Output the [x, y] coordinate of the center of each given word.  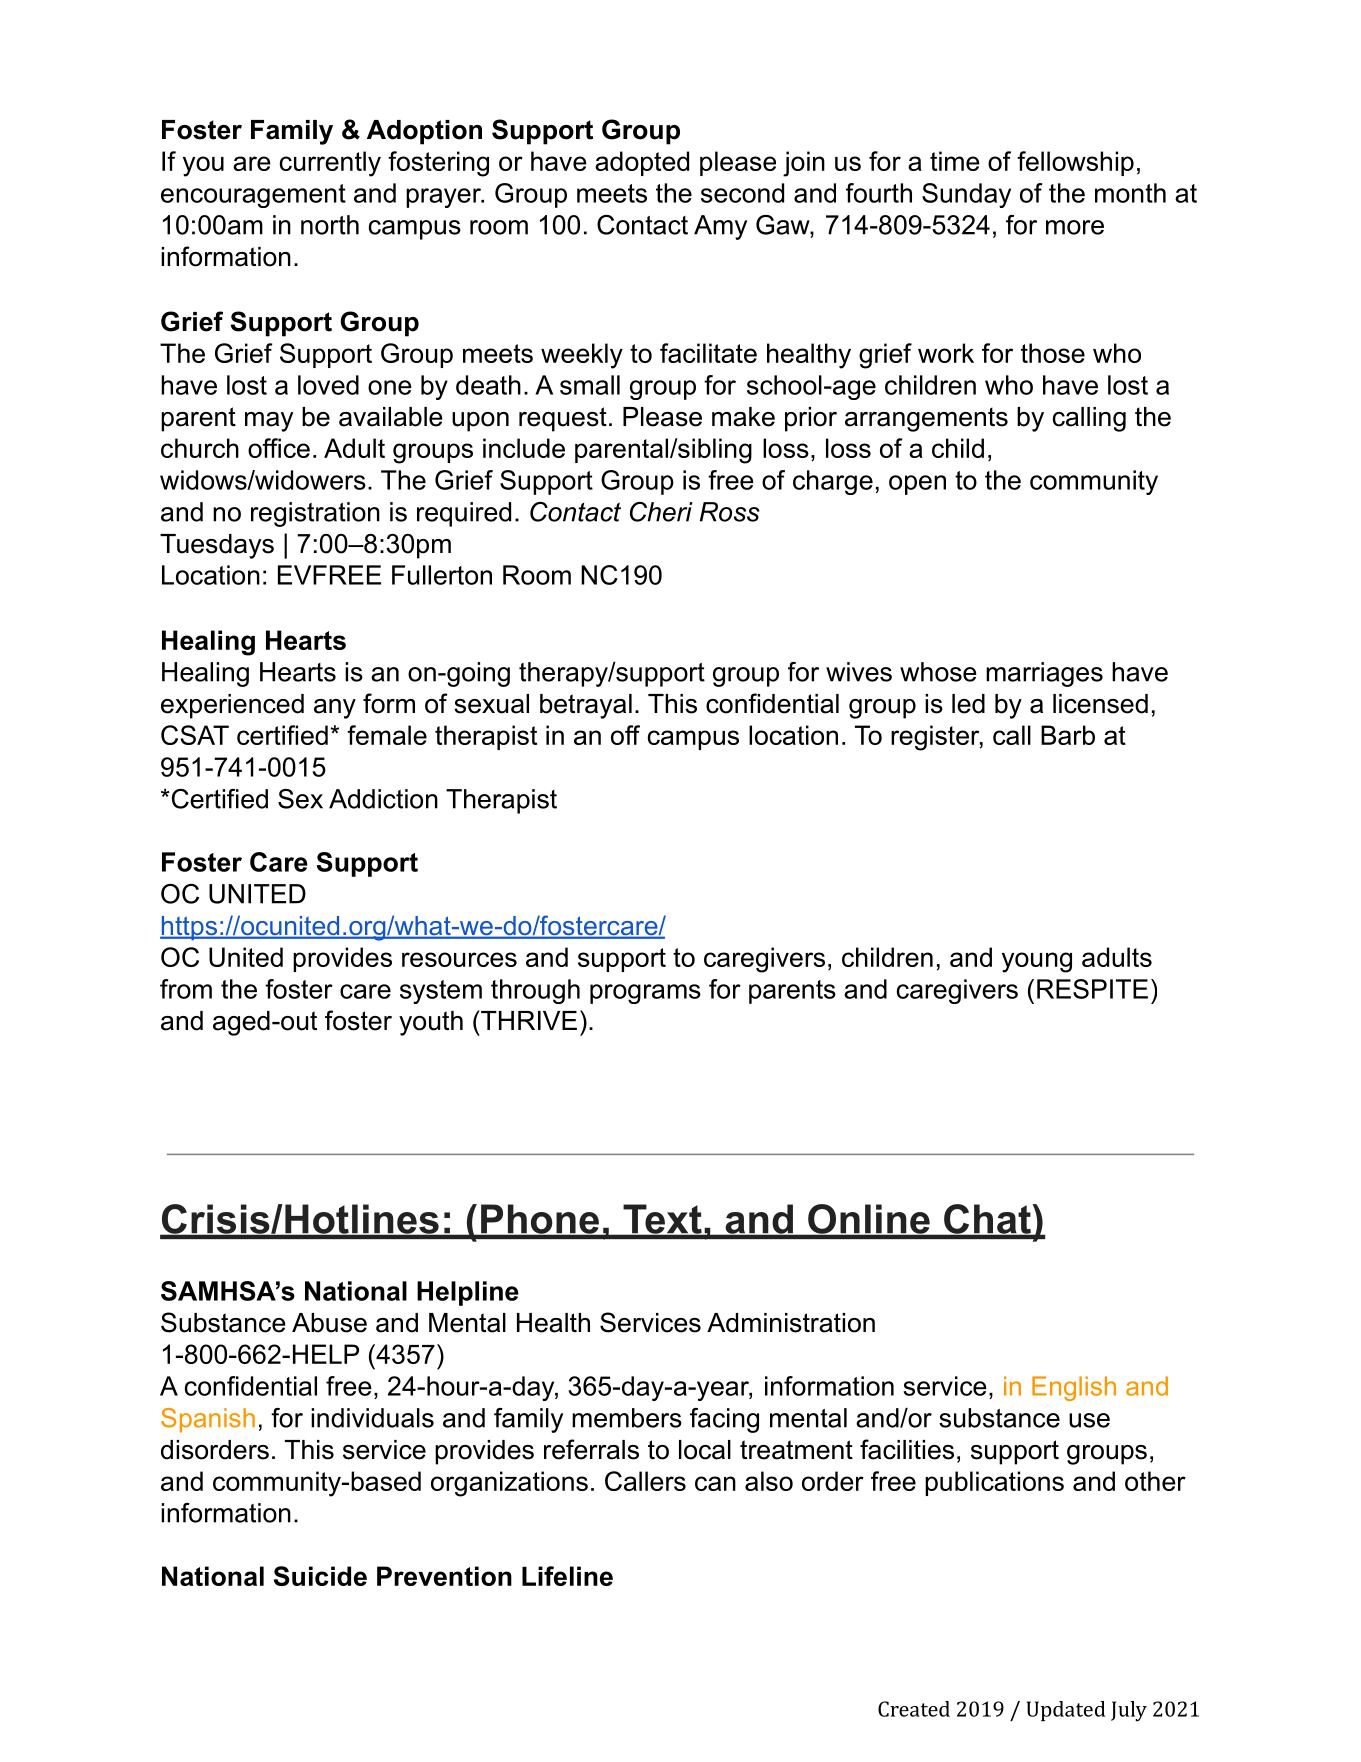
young [1037, 962]
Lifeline [567, 1576]
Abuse [329, 1323]
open [917, 485]
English [1074, 1388]
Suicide [320, 1576]
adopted [642, 163]
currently [330, 164]
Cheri [661, 512]
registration [315, 514]
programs [645, 994]
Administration [791, 1323]
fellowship [1075, 163]
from [186, 989]
